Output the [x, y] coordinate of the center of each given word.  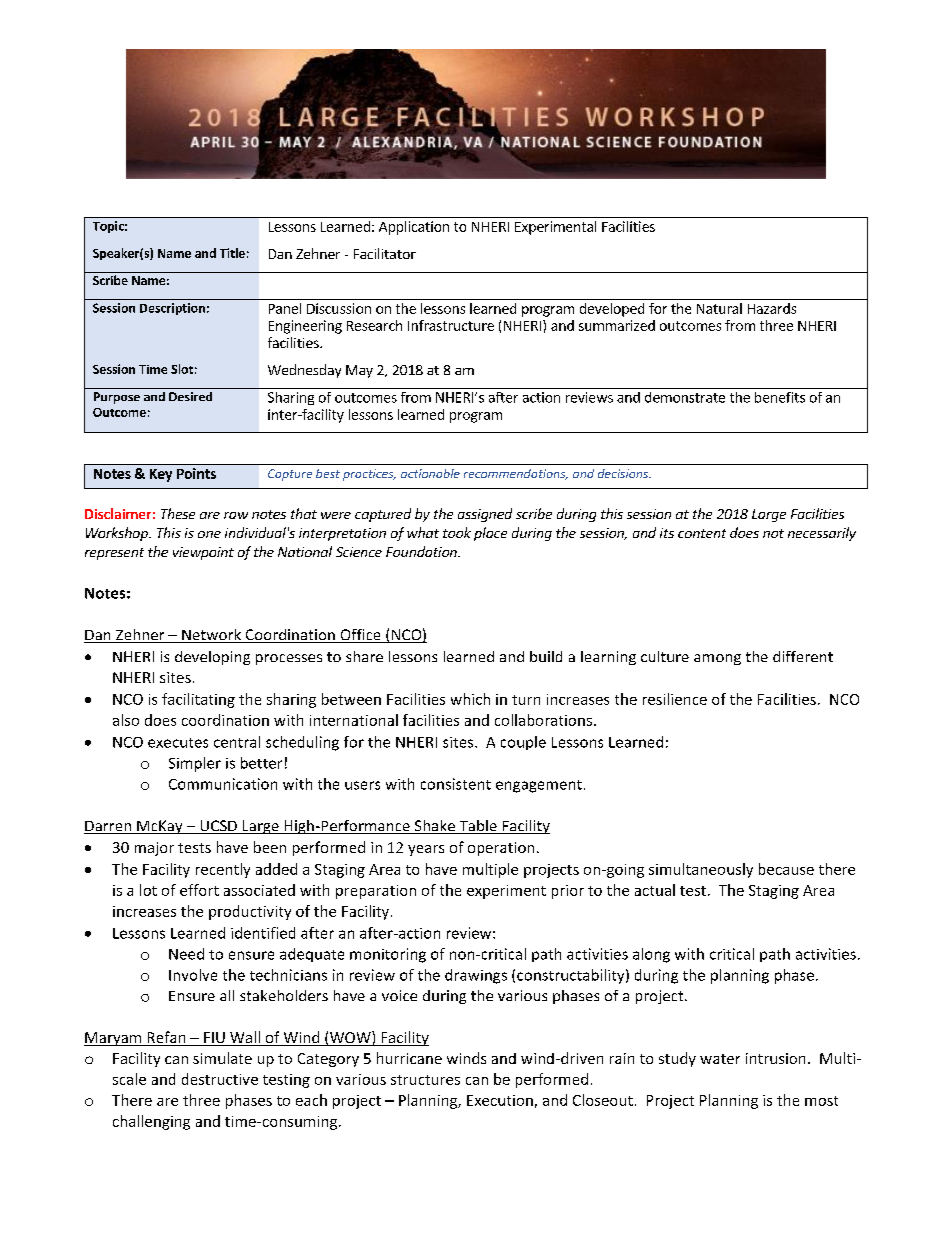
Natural [719, 308]
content [702, 533]
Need [186, 954]
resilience [675, 699]
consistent [456, 784]
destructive [220, 1079]
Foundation [422, 551]
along [651, 955]
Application [414, 228]
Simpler [195, 764]
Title [232, 253]
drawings [476, 976]
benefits [780, 397]
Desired [190, 396]
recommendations [516, 474]
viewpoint [203, 553]
